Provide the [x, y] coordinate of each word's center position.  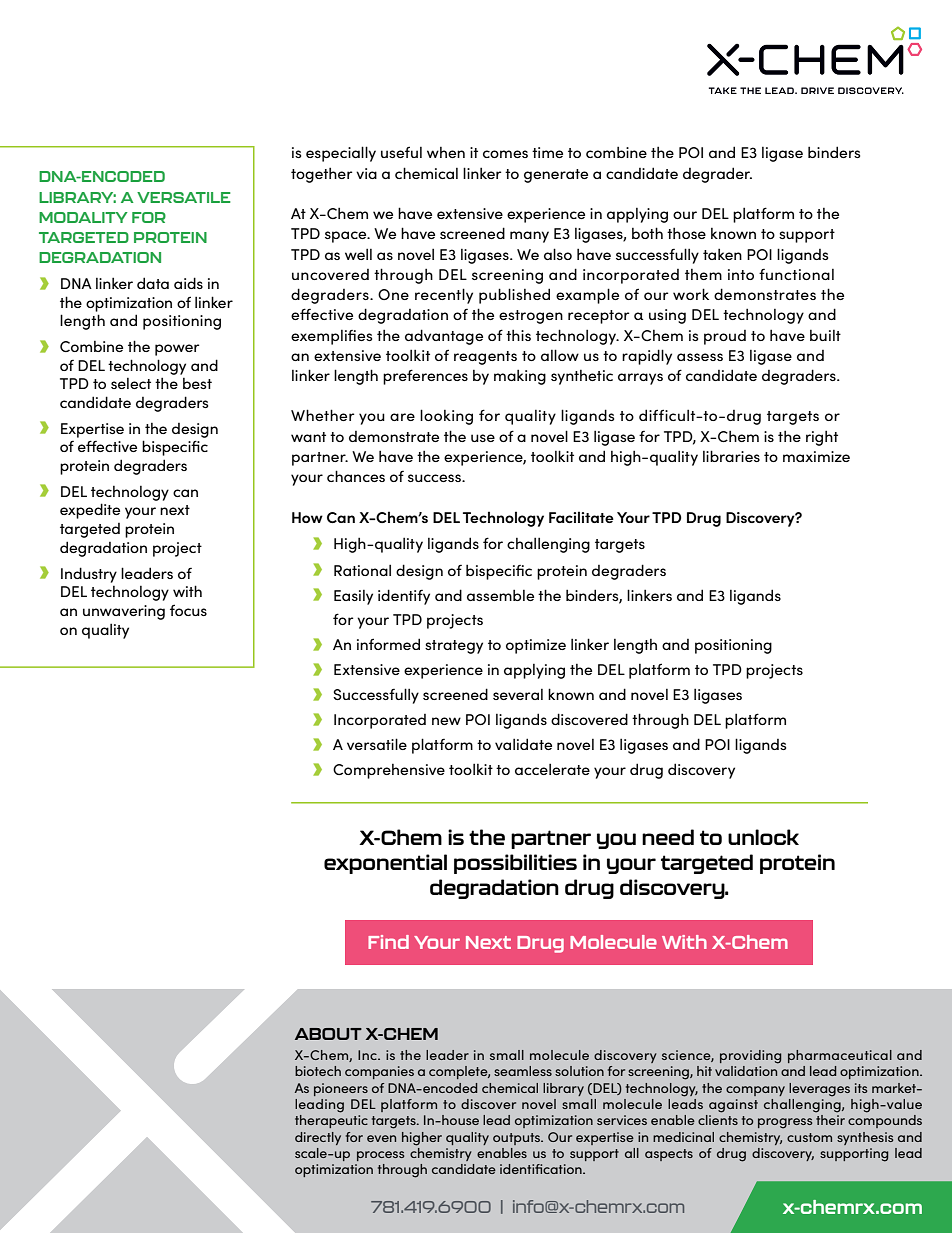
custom [809, 1137]
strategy [454, 647]
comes [505, 154]
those [686, 233]
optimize [536, 646]
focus [188, 610]
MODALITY [83, 217]
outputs [517, 1139]
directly [318, 1138]
